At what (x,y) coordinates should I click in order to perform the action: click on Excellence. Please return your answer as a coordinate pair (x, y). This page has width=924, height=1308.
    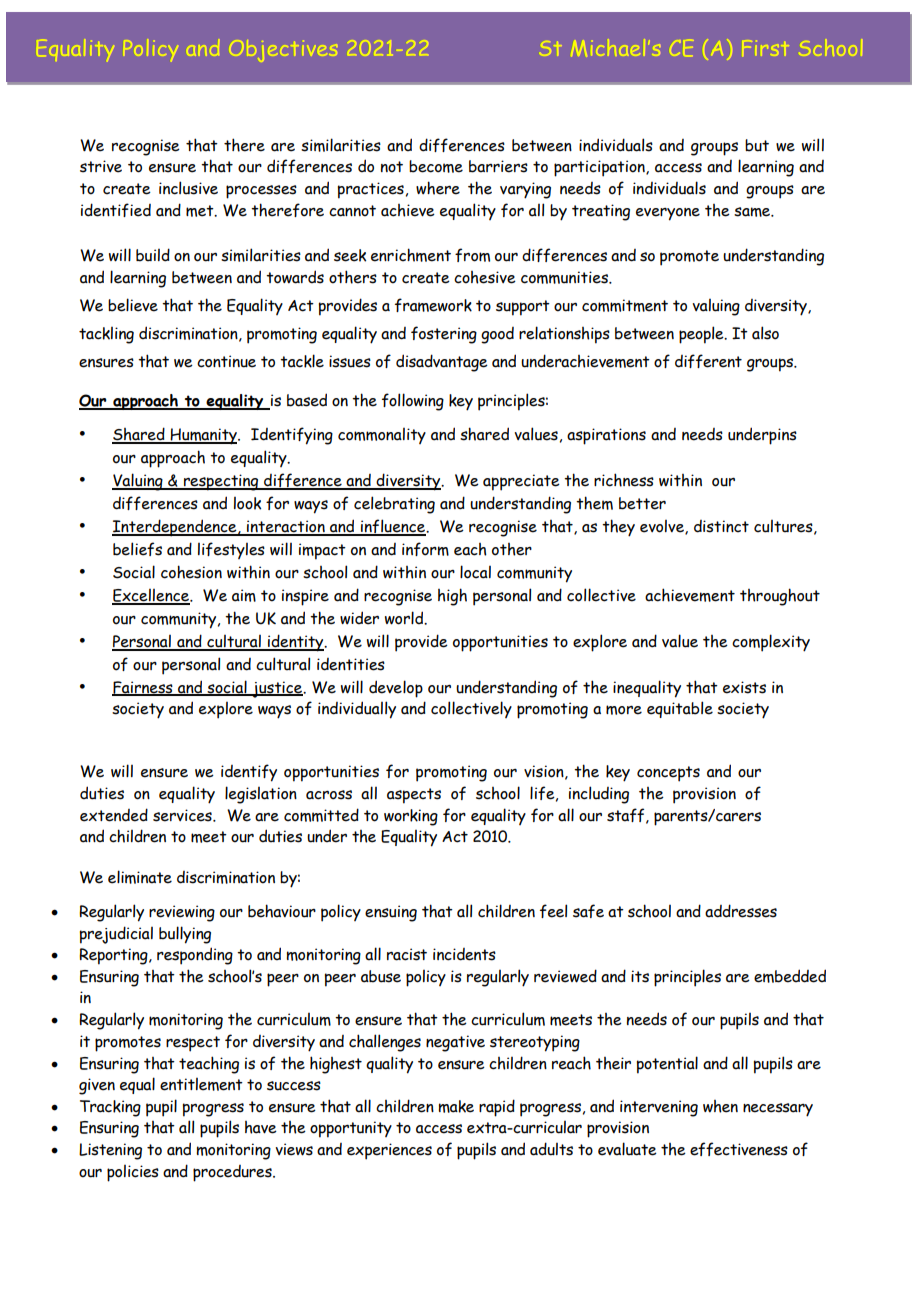
    Looking at the image, I should click on (151, 597).
